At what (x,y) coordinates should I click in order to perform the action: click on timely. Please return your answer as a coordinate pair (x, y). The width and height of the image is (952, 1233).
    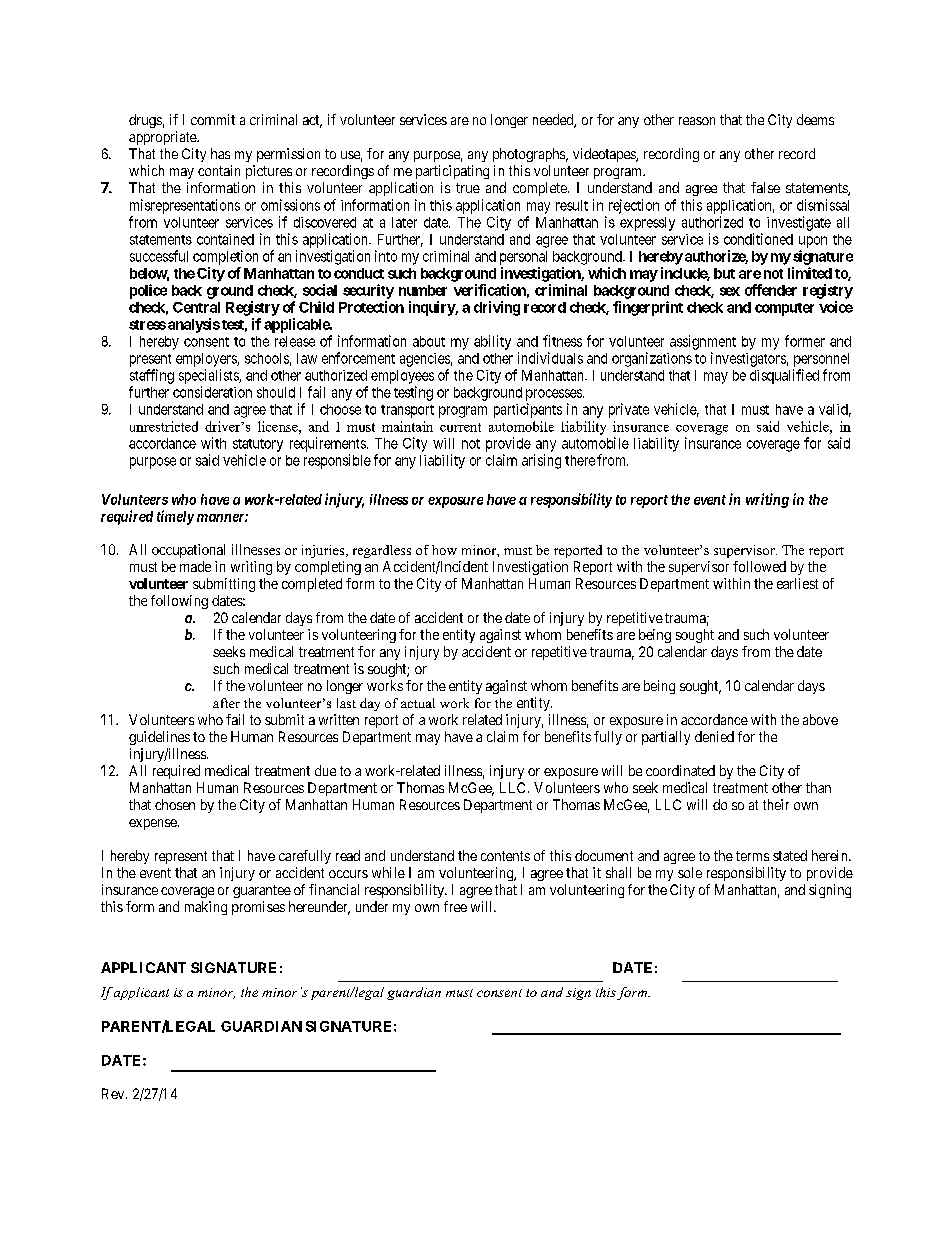
    Looking at the image, I should click on (175, 517).
